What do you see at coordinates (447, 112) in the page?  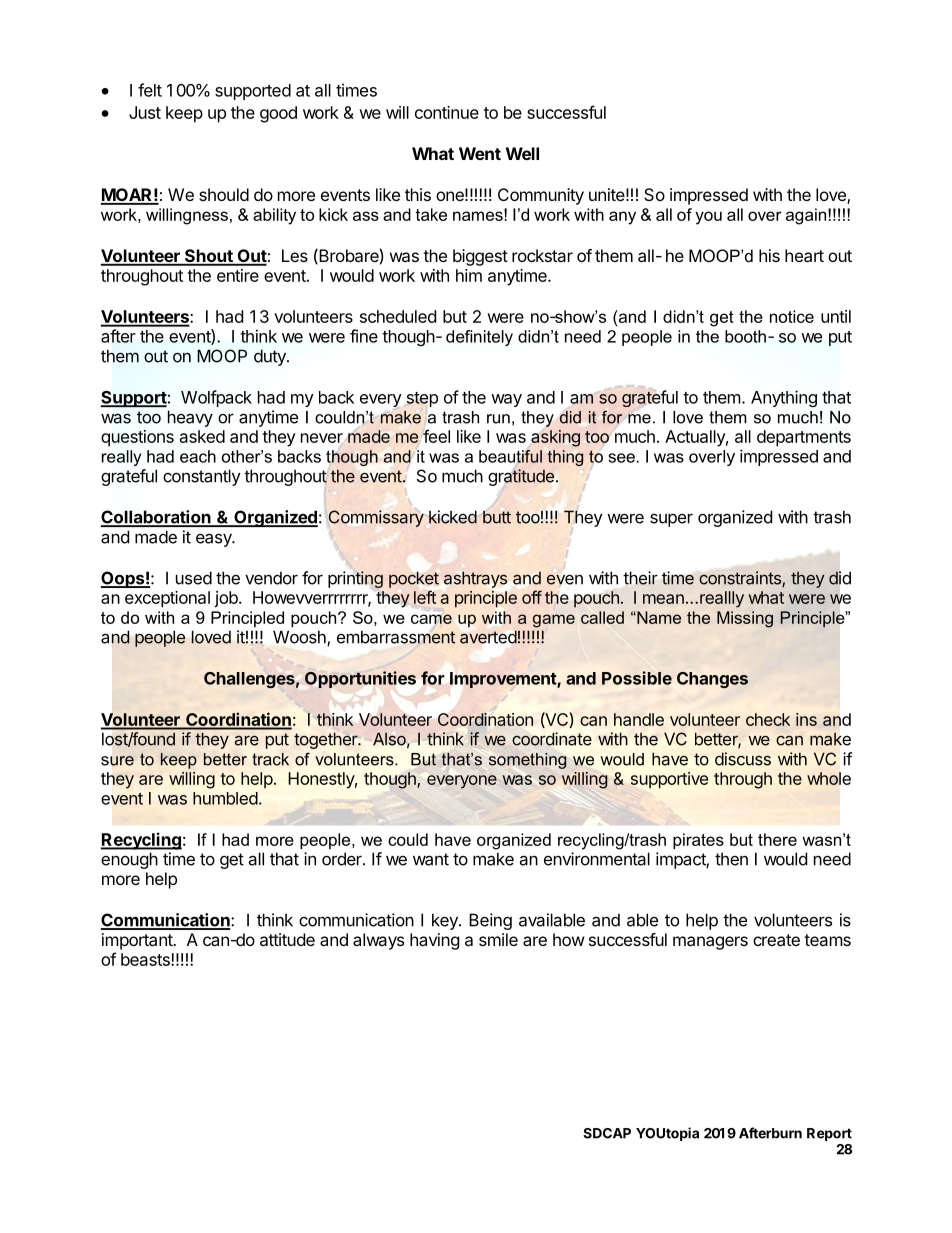 I see `continue` at bounding box center [447, 112].
